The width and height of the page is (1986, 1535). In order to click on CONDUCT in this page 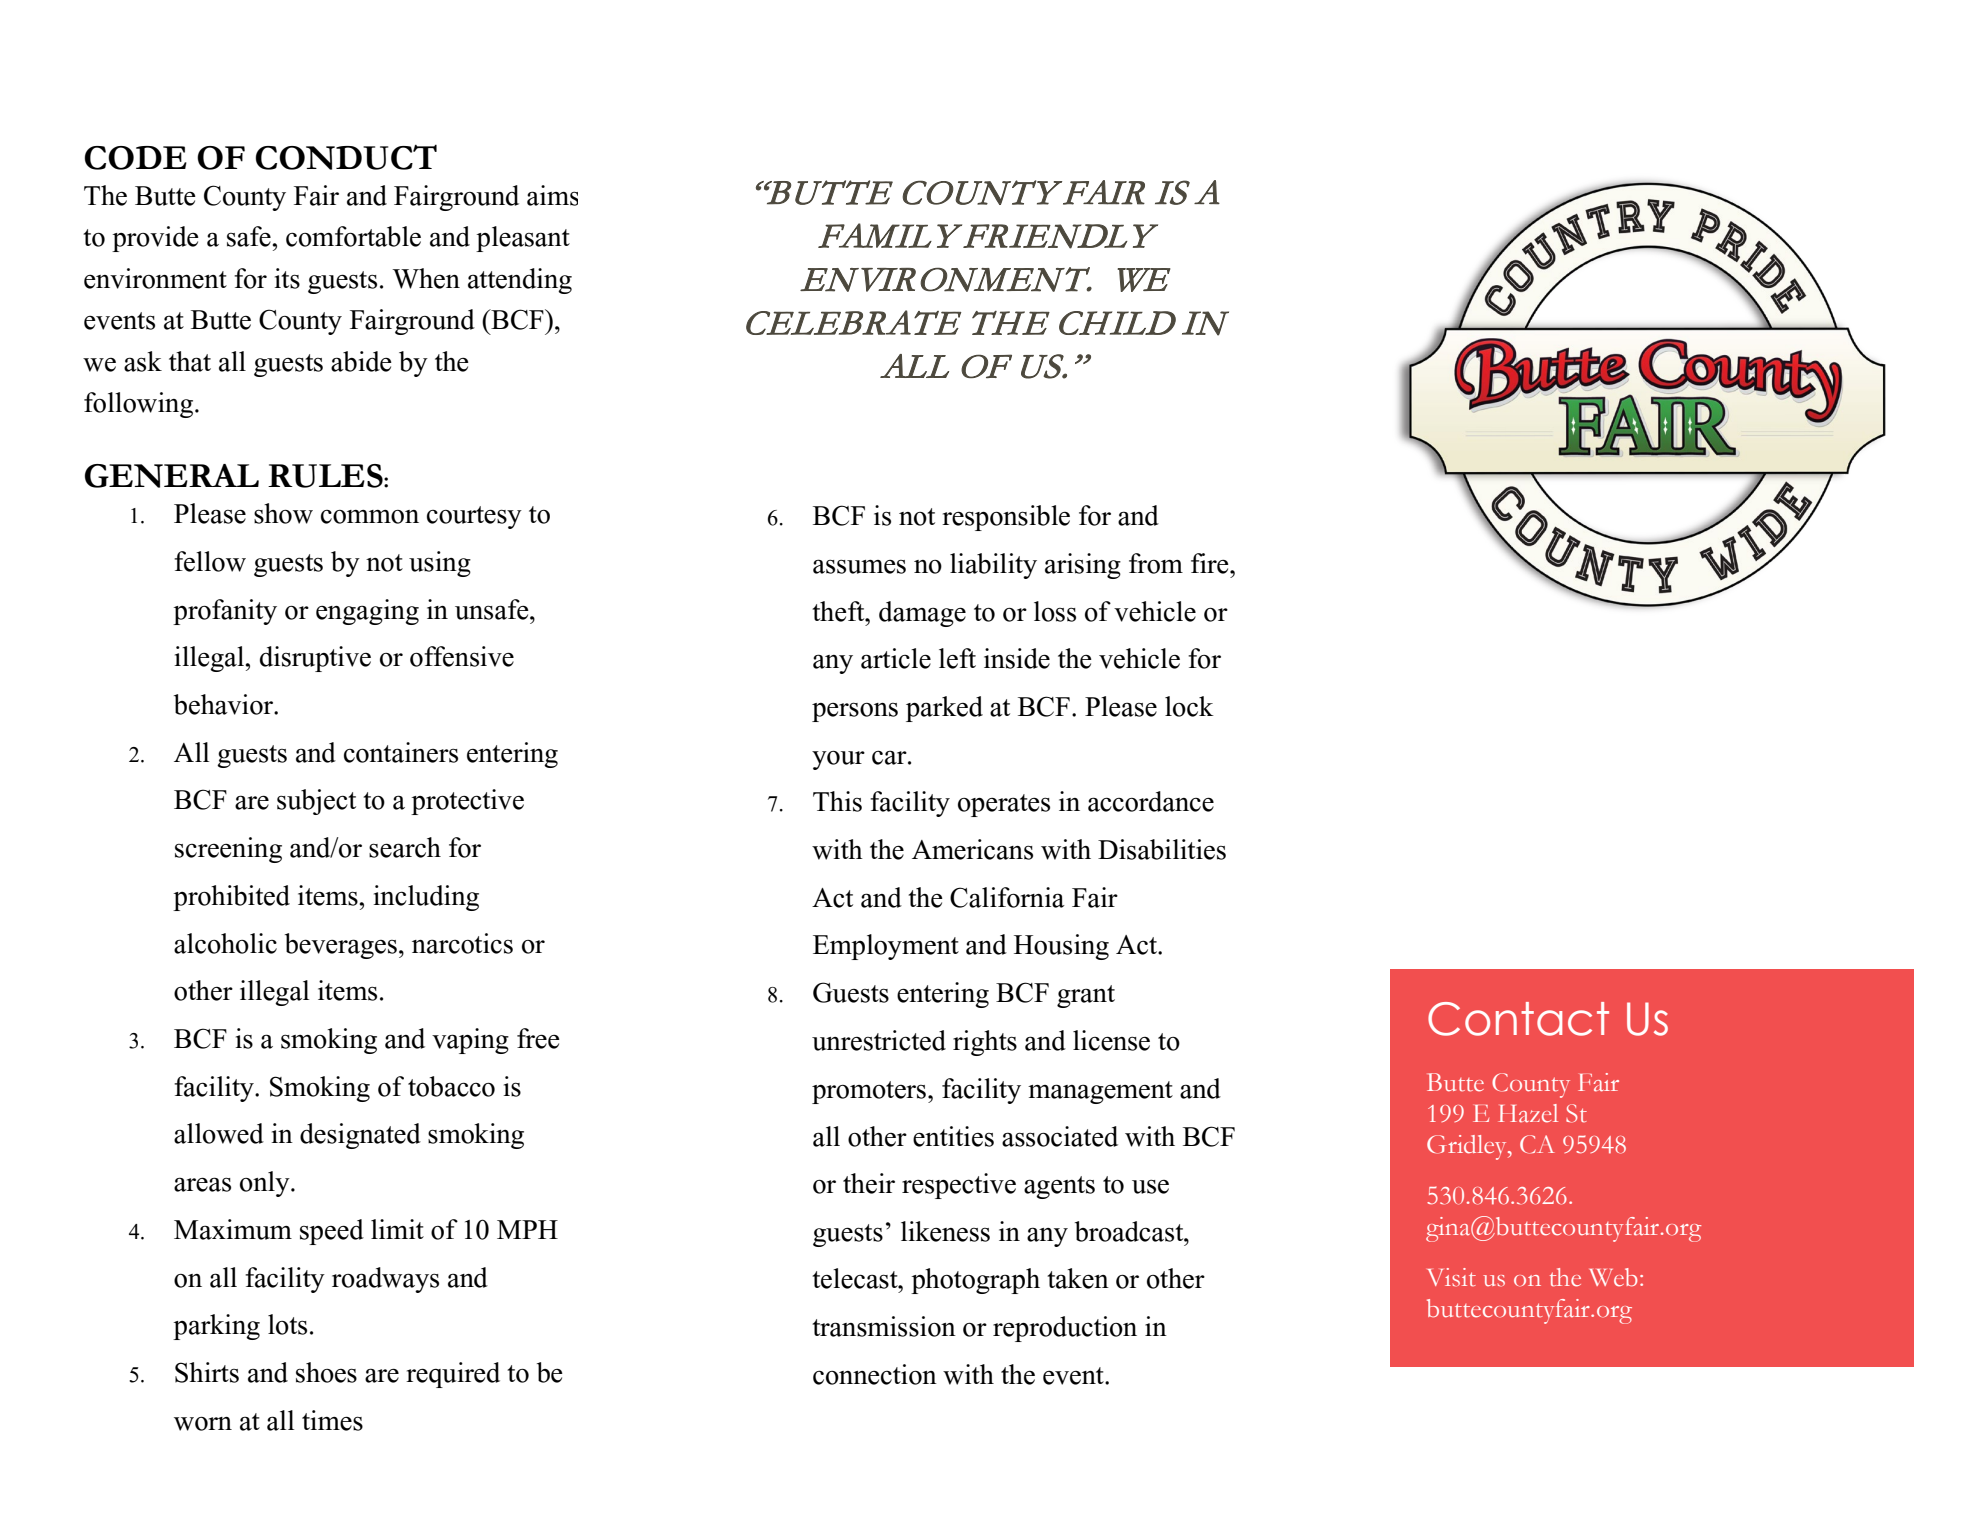, I will do `click(346, 157)`.
